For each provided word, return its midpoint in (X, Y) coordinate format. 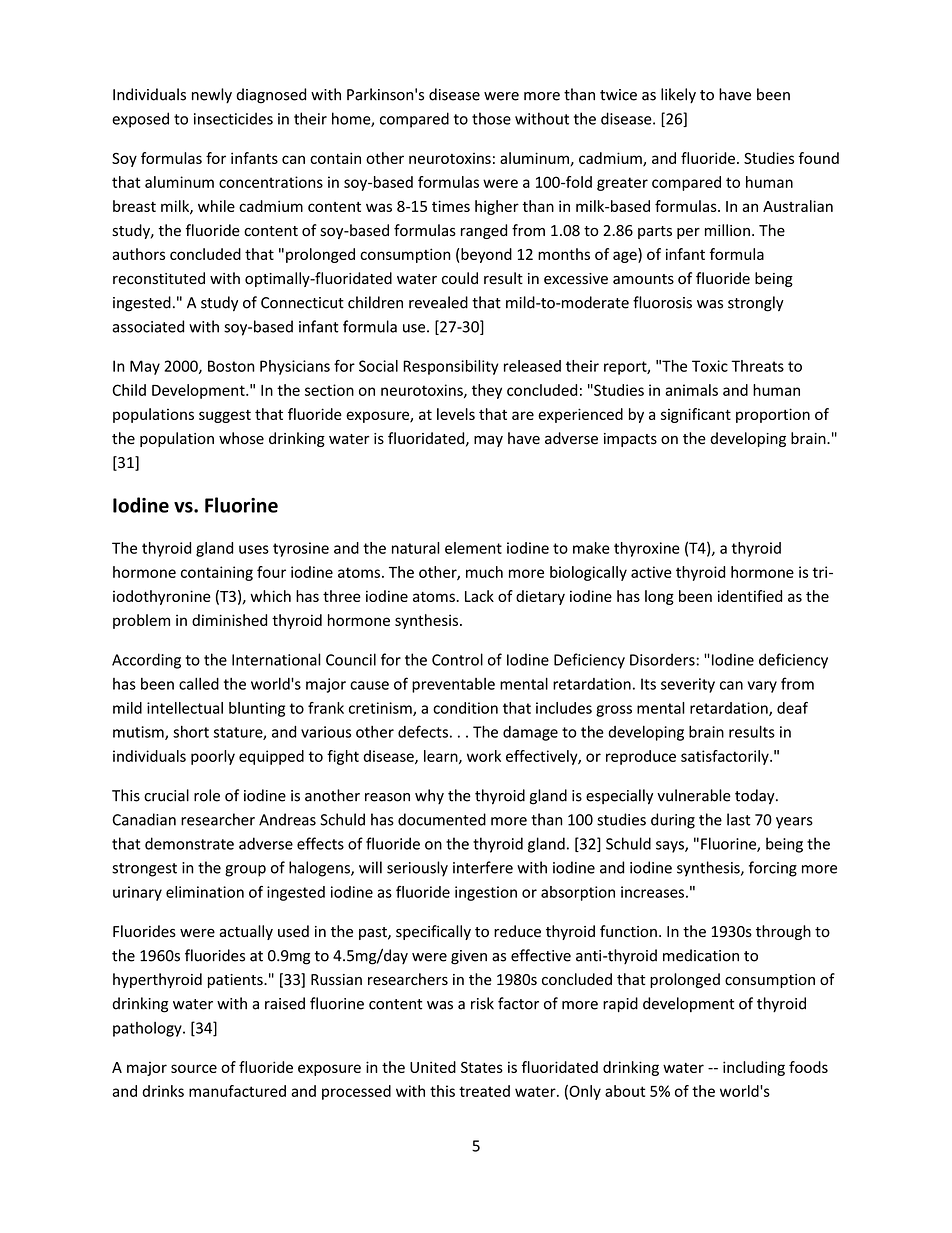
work (484, 756)
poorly (213, 757)
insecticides (233, 118)
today (756, 796)
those (491, 118)
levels (456, 414)
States (482, 1067)
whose (241, 438)
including (754, 1068)
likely (678, 95)
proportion (773, 415)
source (194, 1068)
